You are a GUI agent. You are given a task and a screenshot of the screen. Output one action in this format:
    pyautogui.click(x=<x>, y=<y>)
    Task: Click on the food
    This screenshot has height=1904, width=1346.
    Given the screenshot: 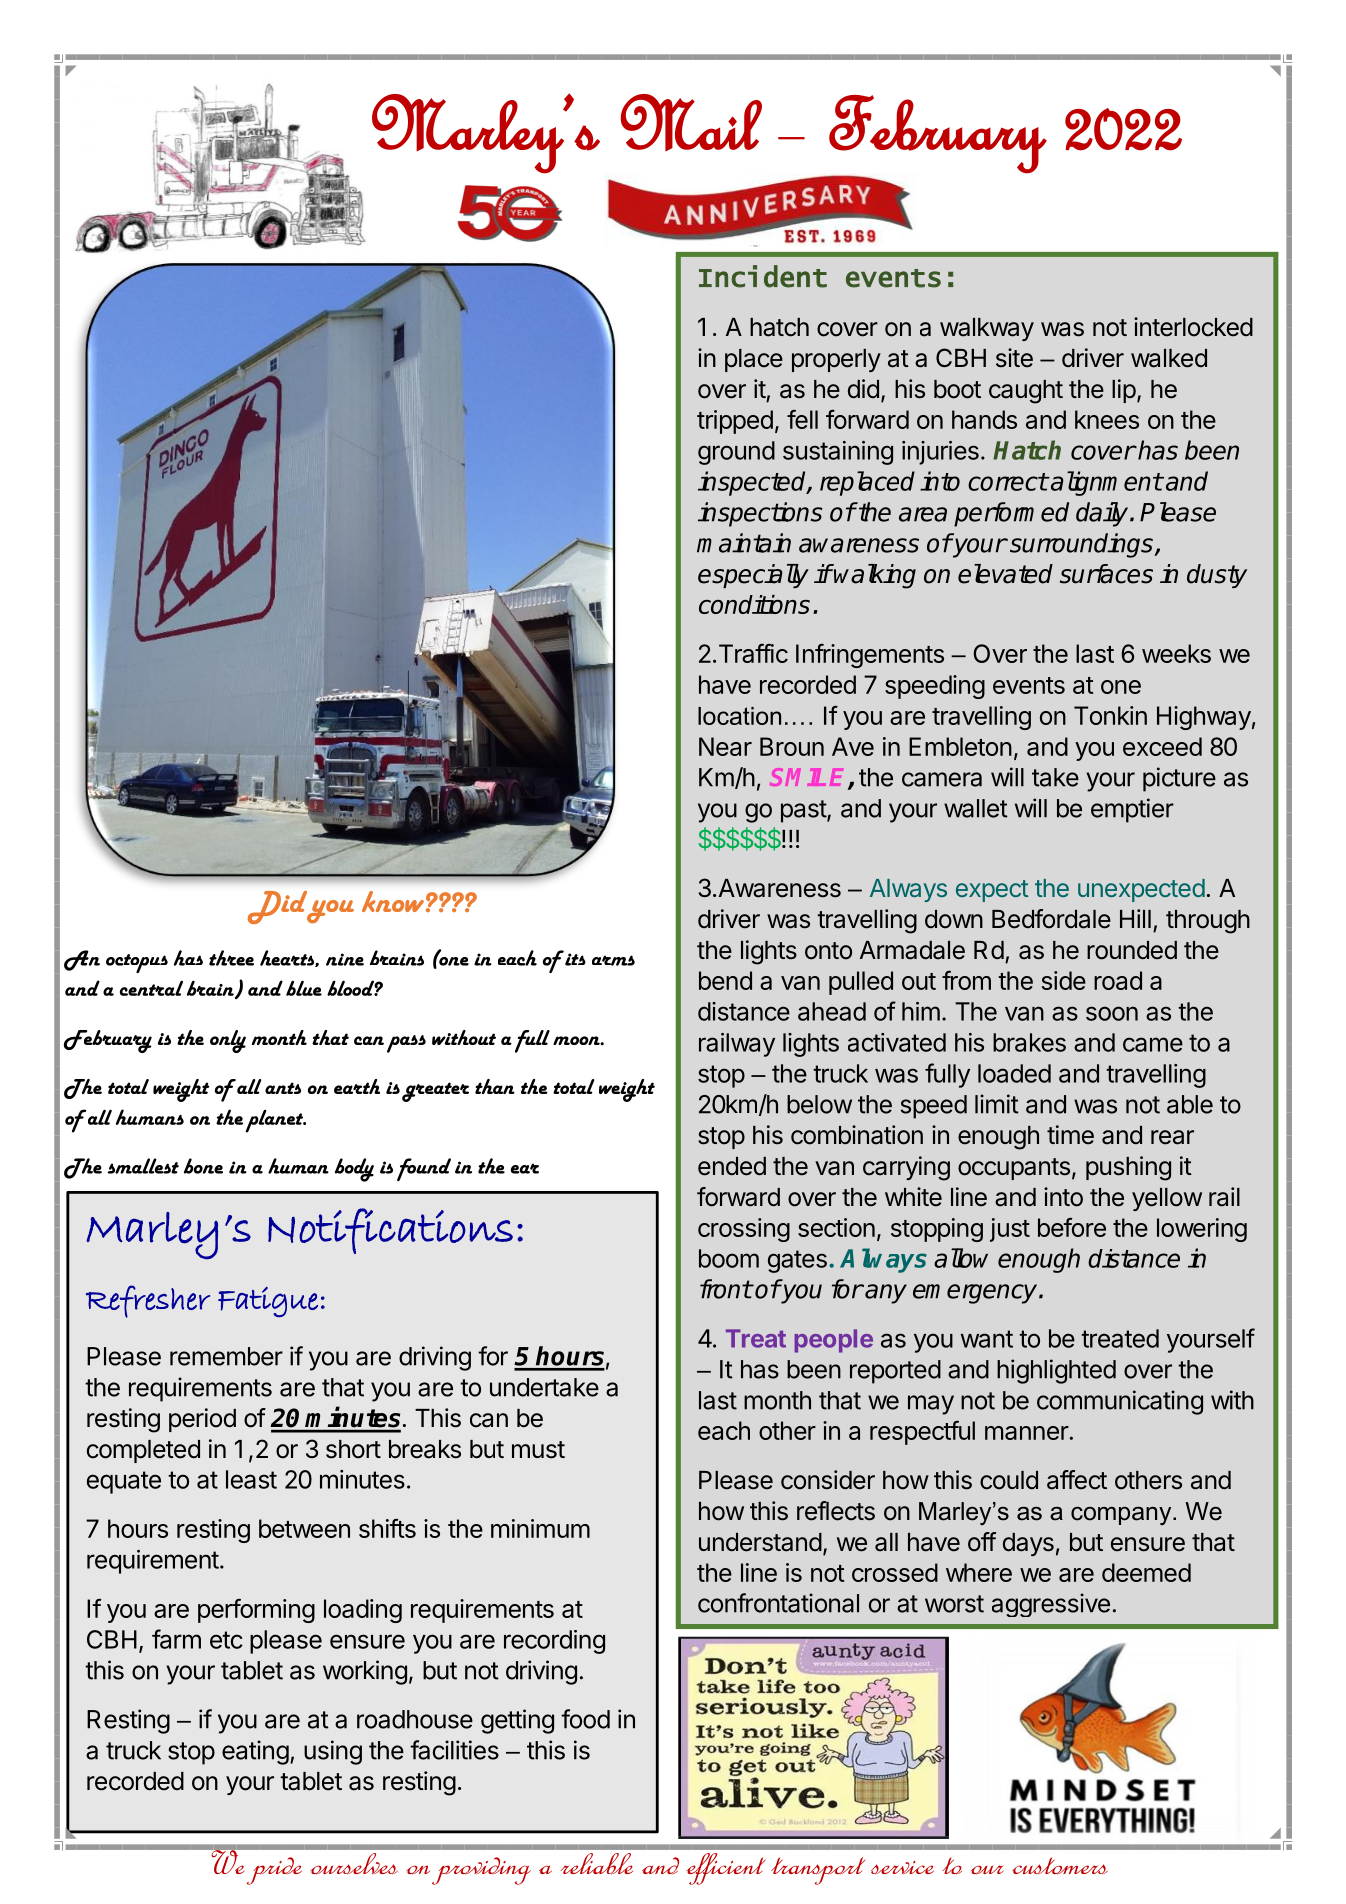 What is the action you would take?
    pyautogui.click(x=585, y=1719)
